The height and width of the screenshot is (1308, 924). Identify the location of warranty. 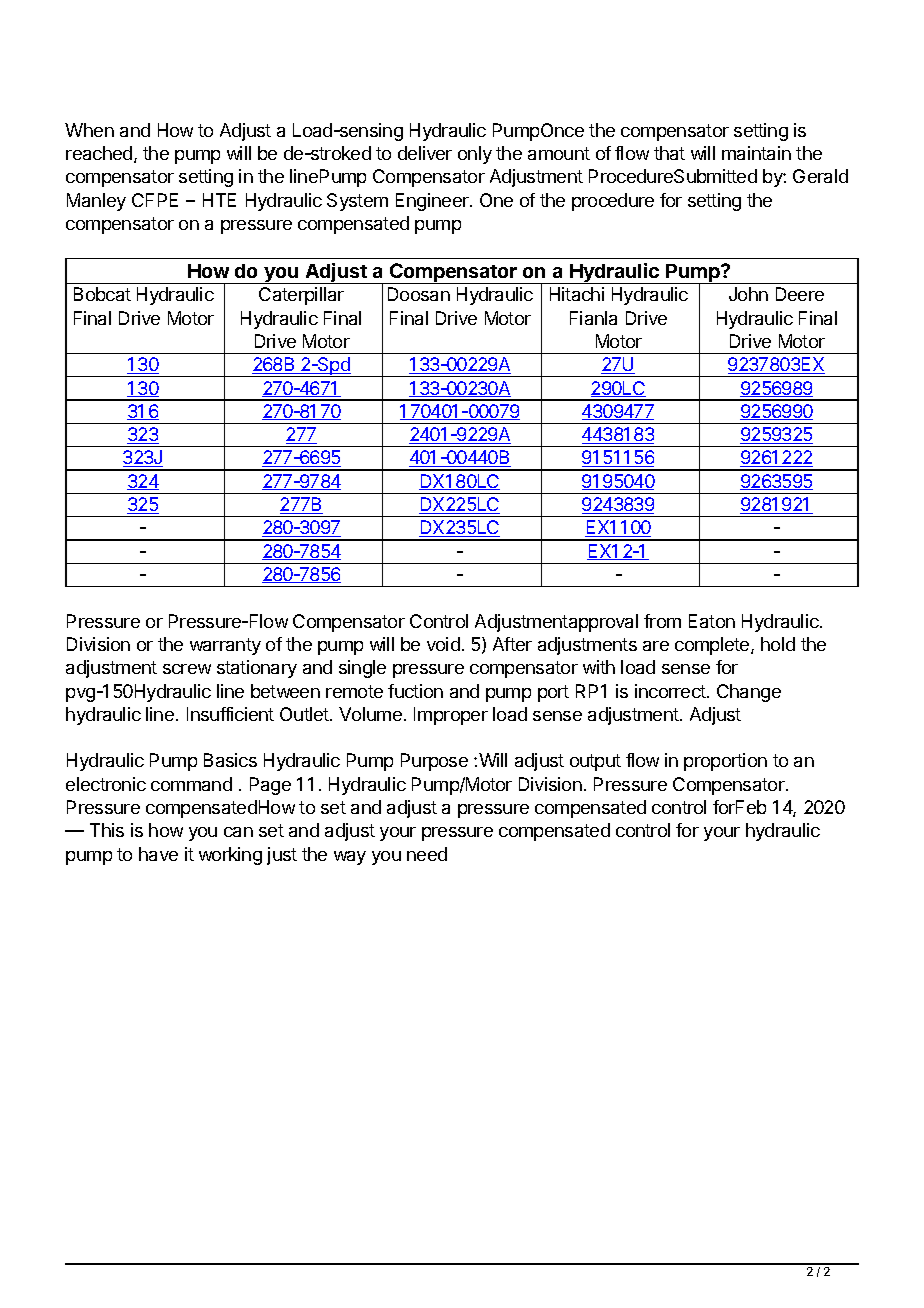
(225, 646).
